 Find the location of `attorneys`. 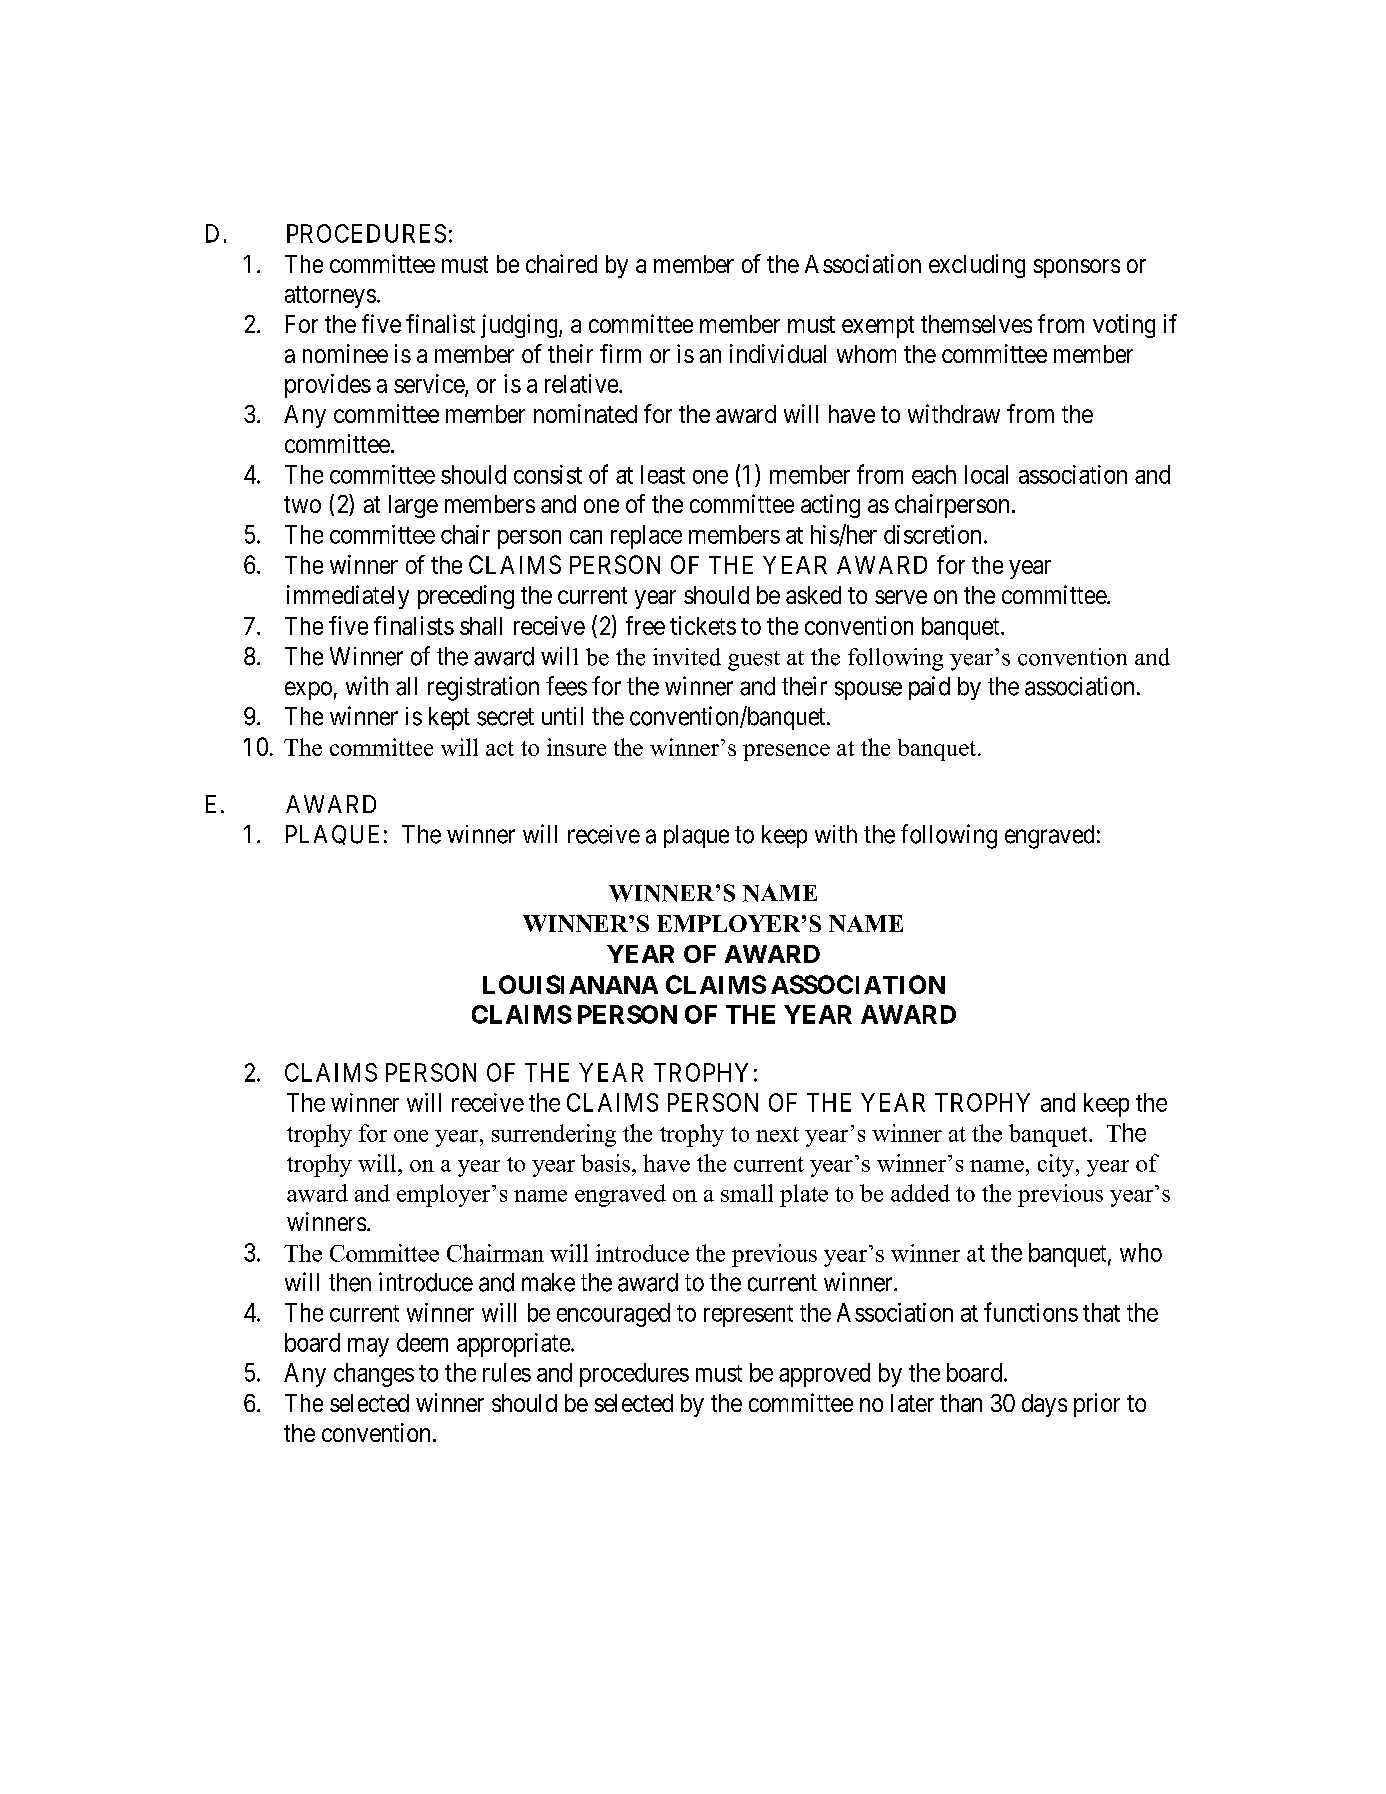

attorneys is located at coordinates (330, 297).
